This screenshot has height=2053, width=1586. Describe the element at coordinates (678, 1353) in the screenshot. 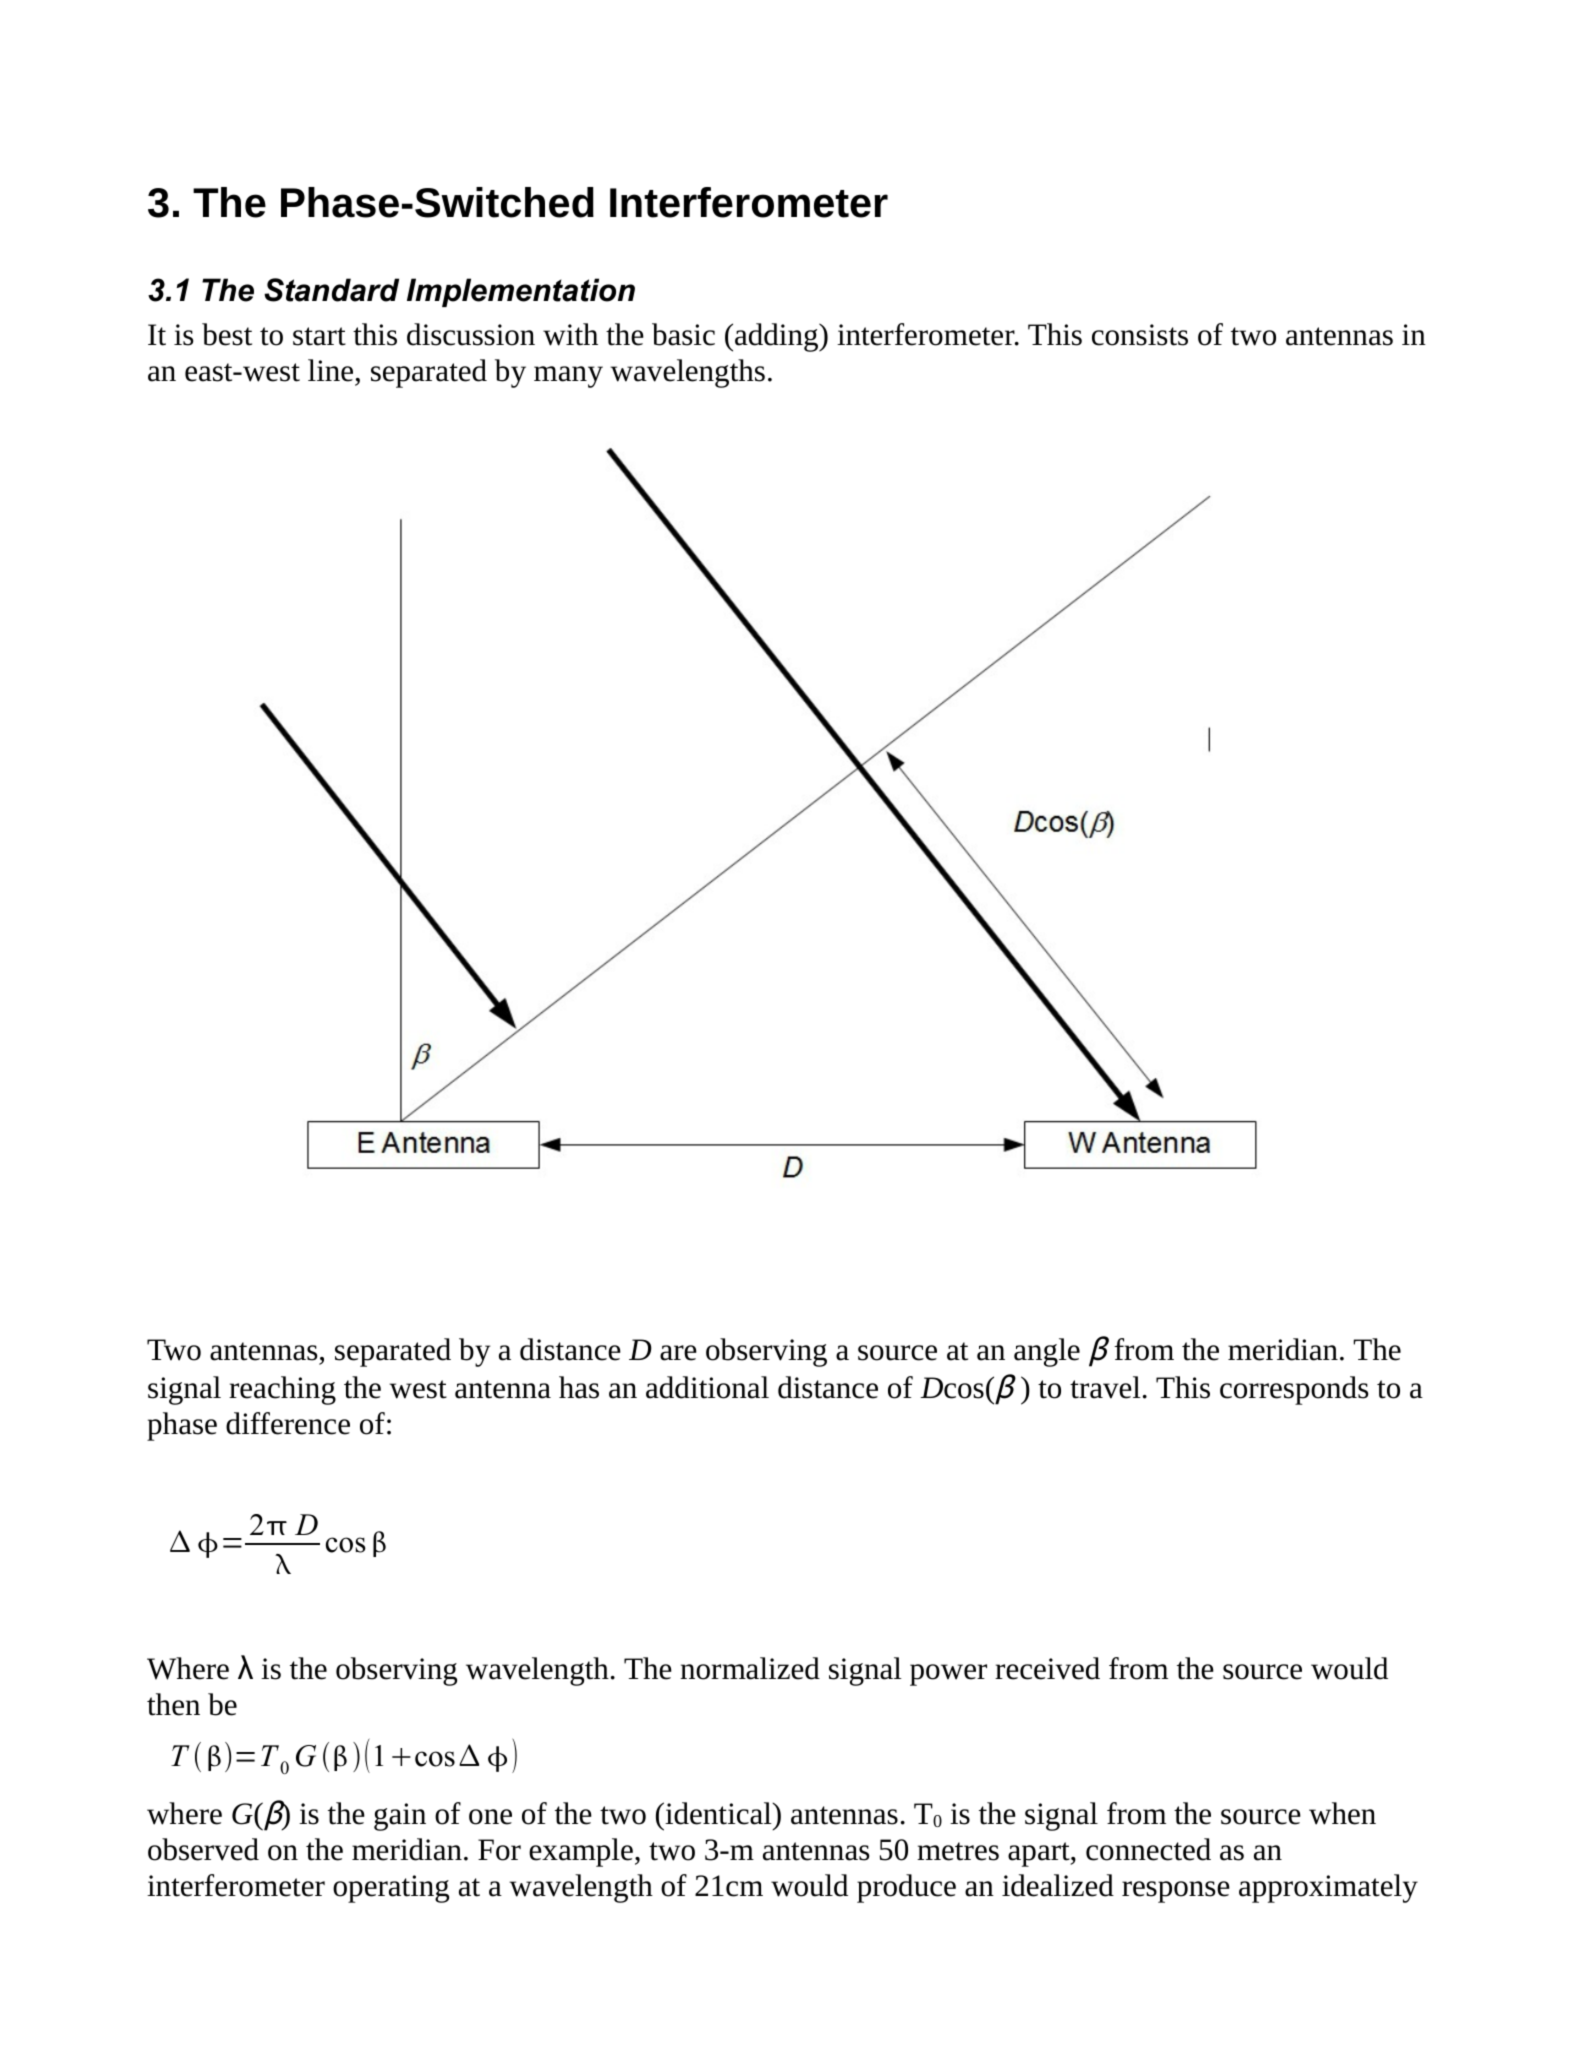

I see `are` at that location.
